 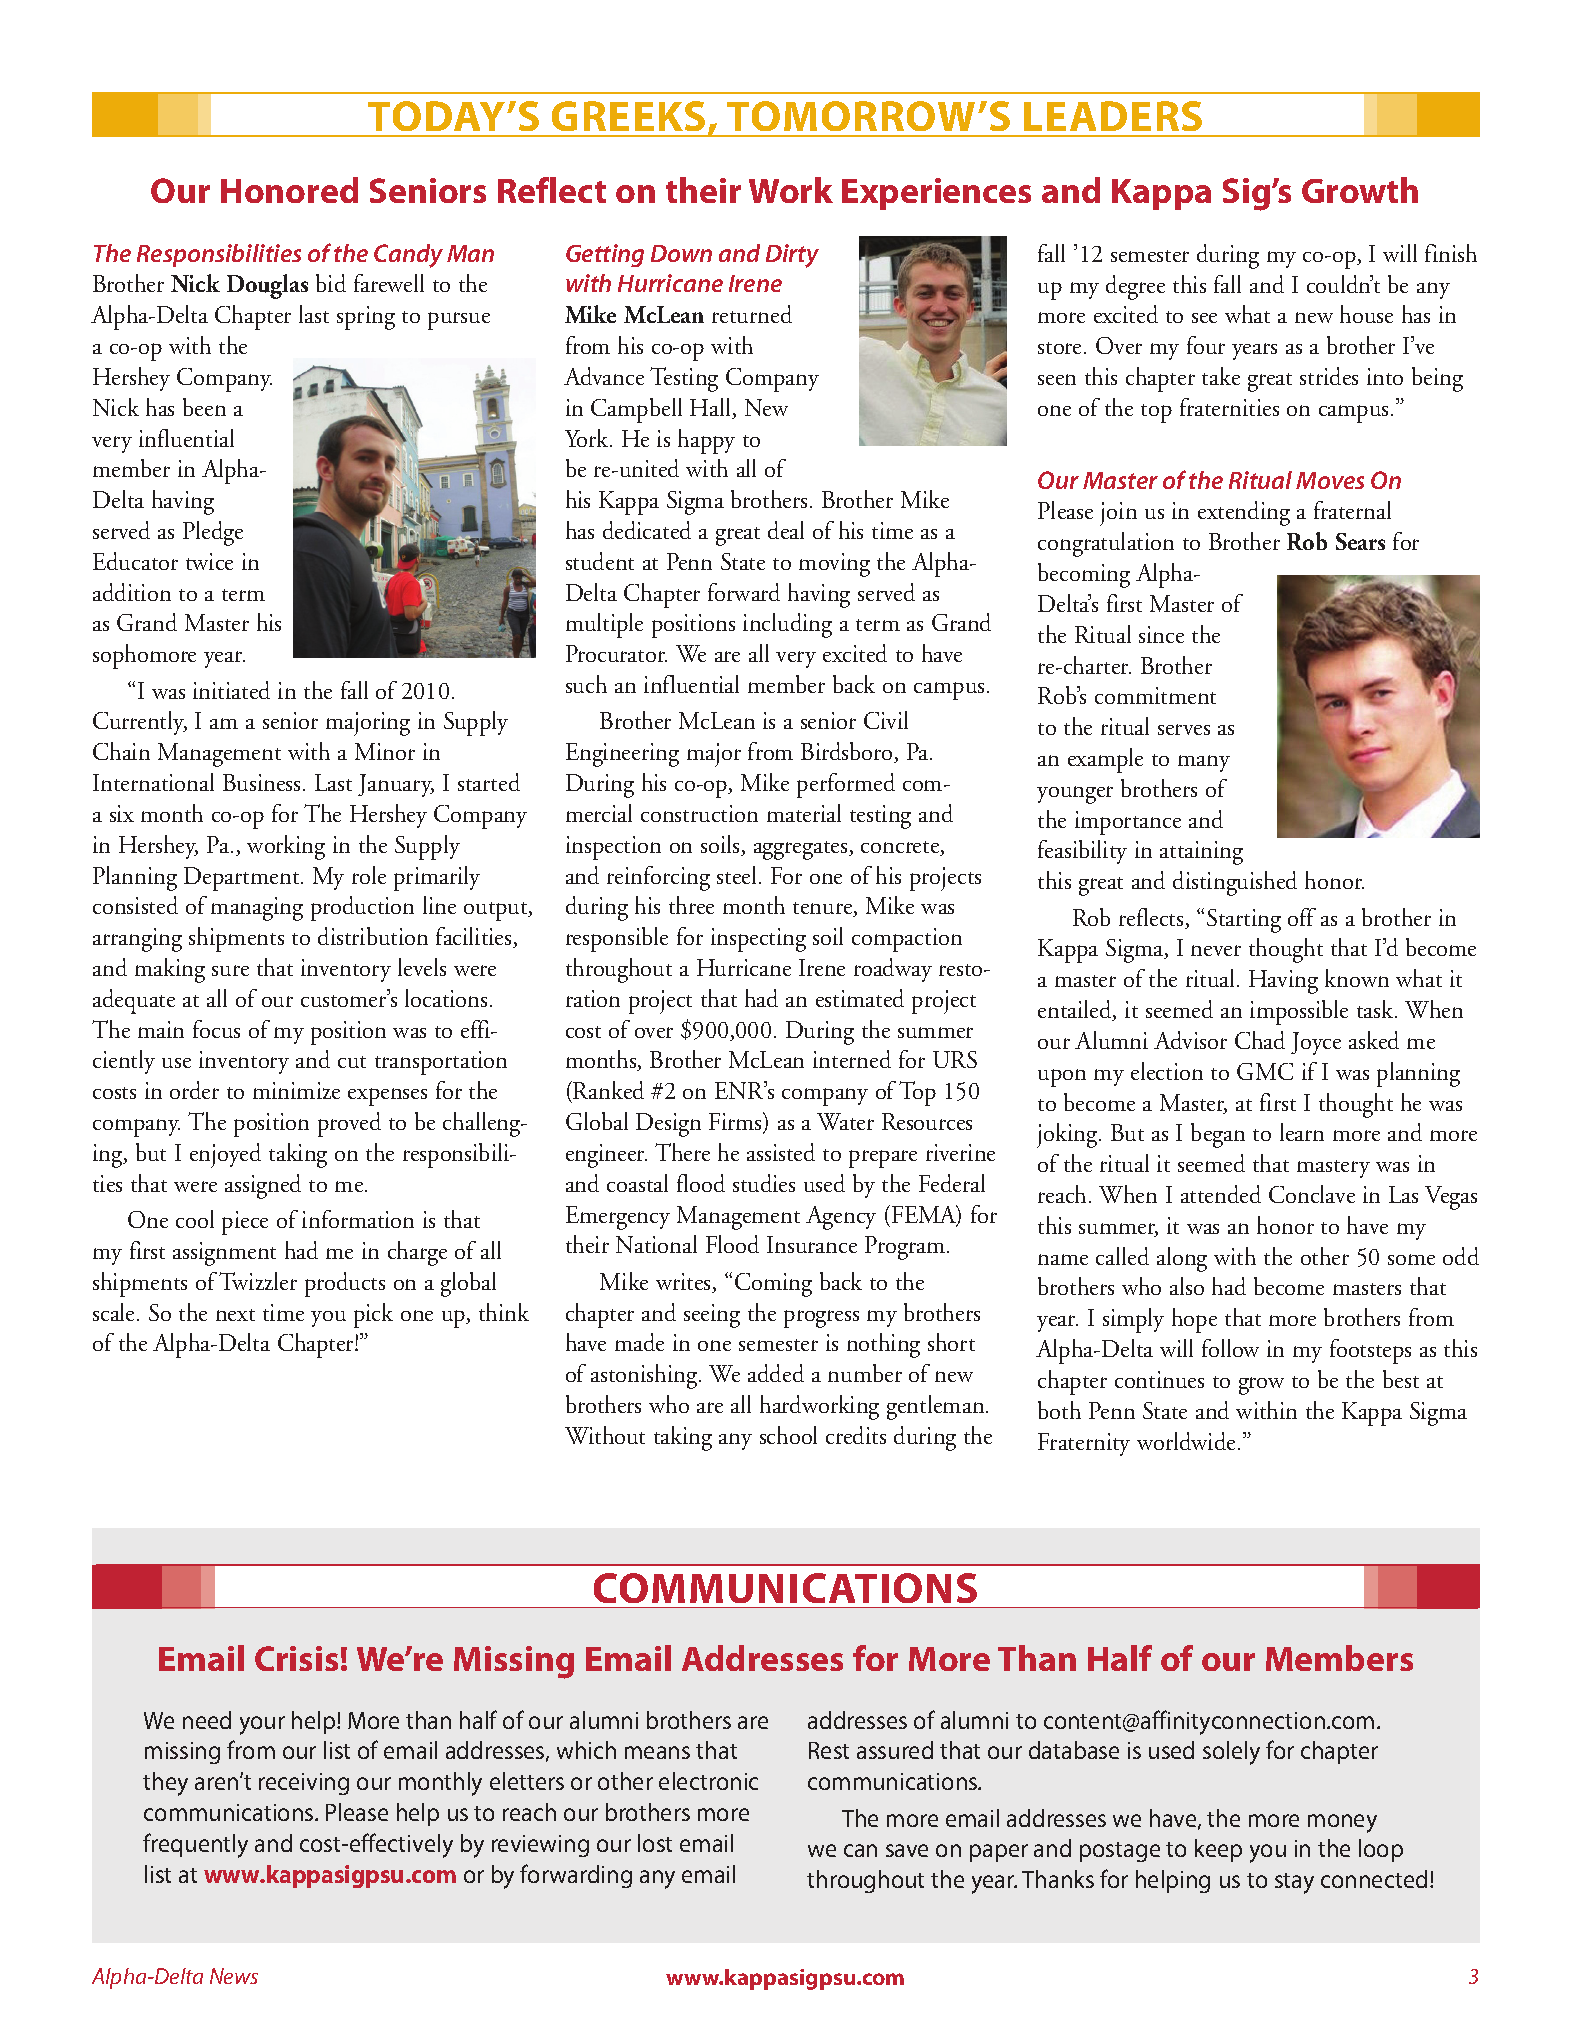 I want to click on Joyce, so click(x=1316, y=1043).
